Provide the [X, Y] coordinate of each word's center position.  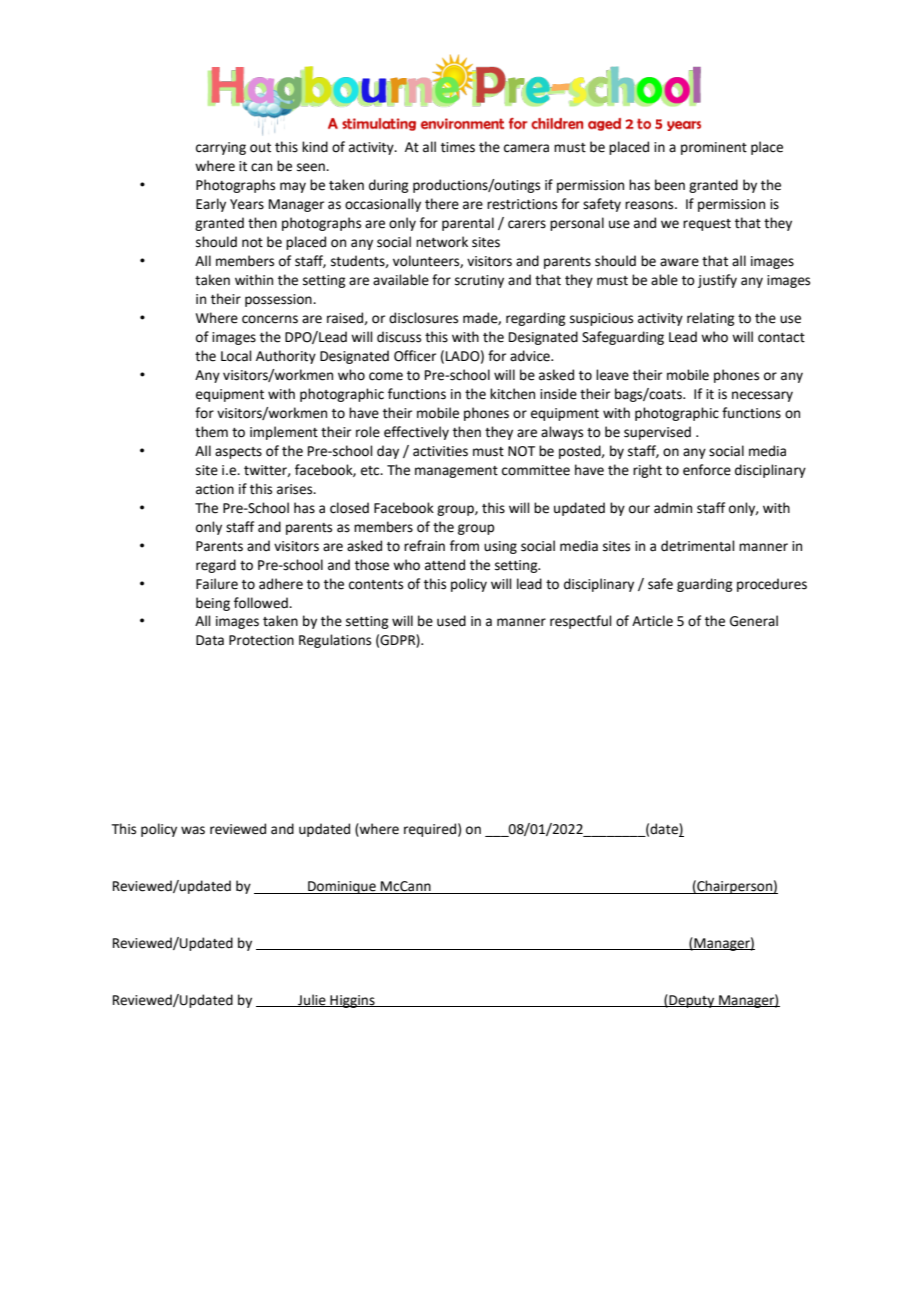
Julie [312, 1000]
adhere [281, 584]
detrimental [698, 546]
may [293, 187]
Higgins [352, 1001]
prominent [714, 148]
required [430, 830]
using [500, 547]
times [458, 147]
